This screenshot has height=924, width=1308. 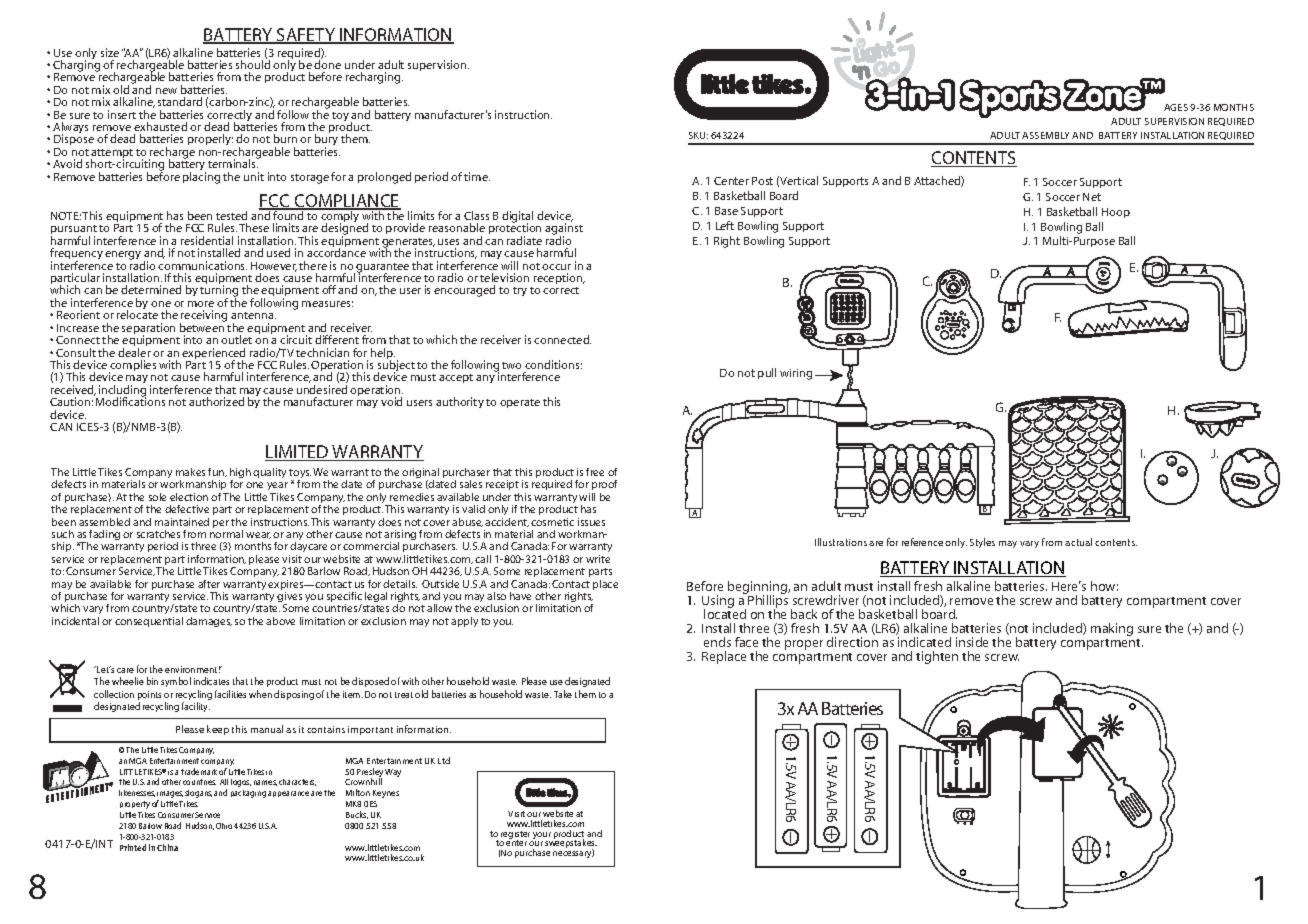 What do you see at coordinates (595, 472) in the screenshot?
I see `free` at bounding box center [595, 472].
